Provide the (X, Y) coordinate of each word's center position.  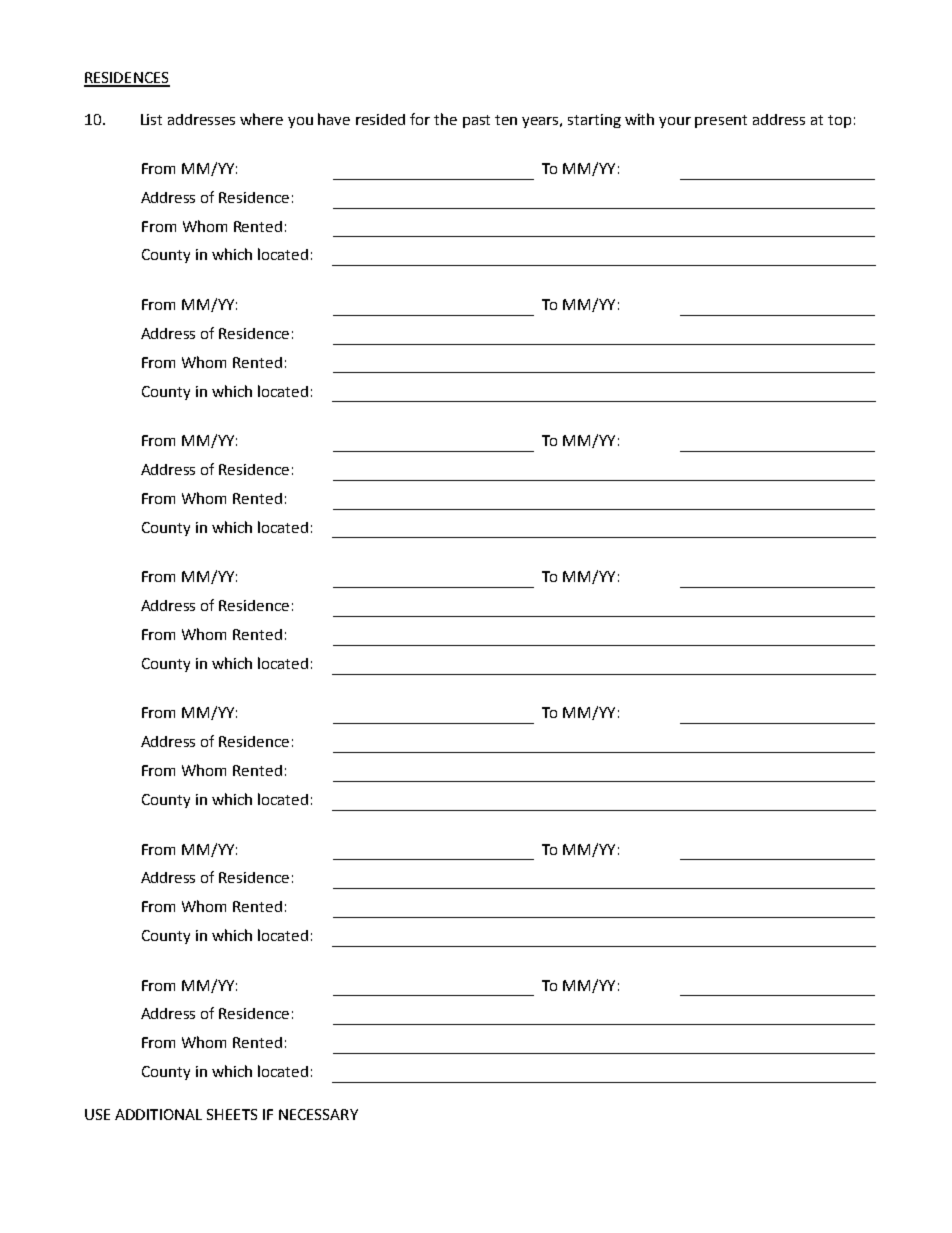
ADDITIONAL (158, 1114)
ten (506, 120)
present (721, 121)
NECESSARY (318, 1114)
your (675, 122)
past (476, 121)
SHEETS (232, 1114)
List (151, 119)
